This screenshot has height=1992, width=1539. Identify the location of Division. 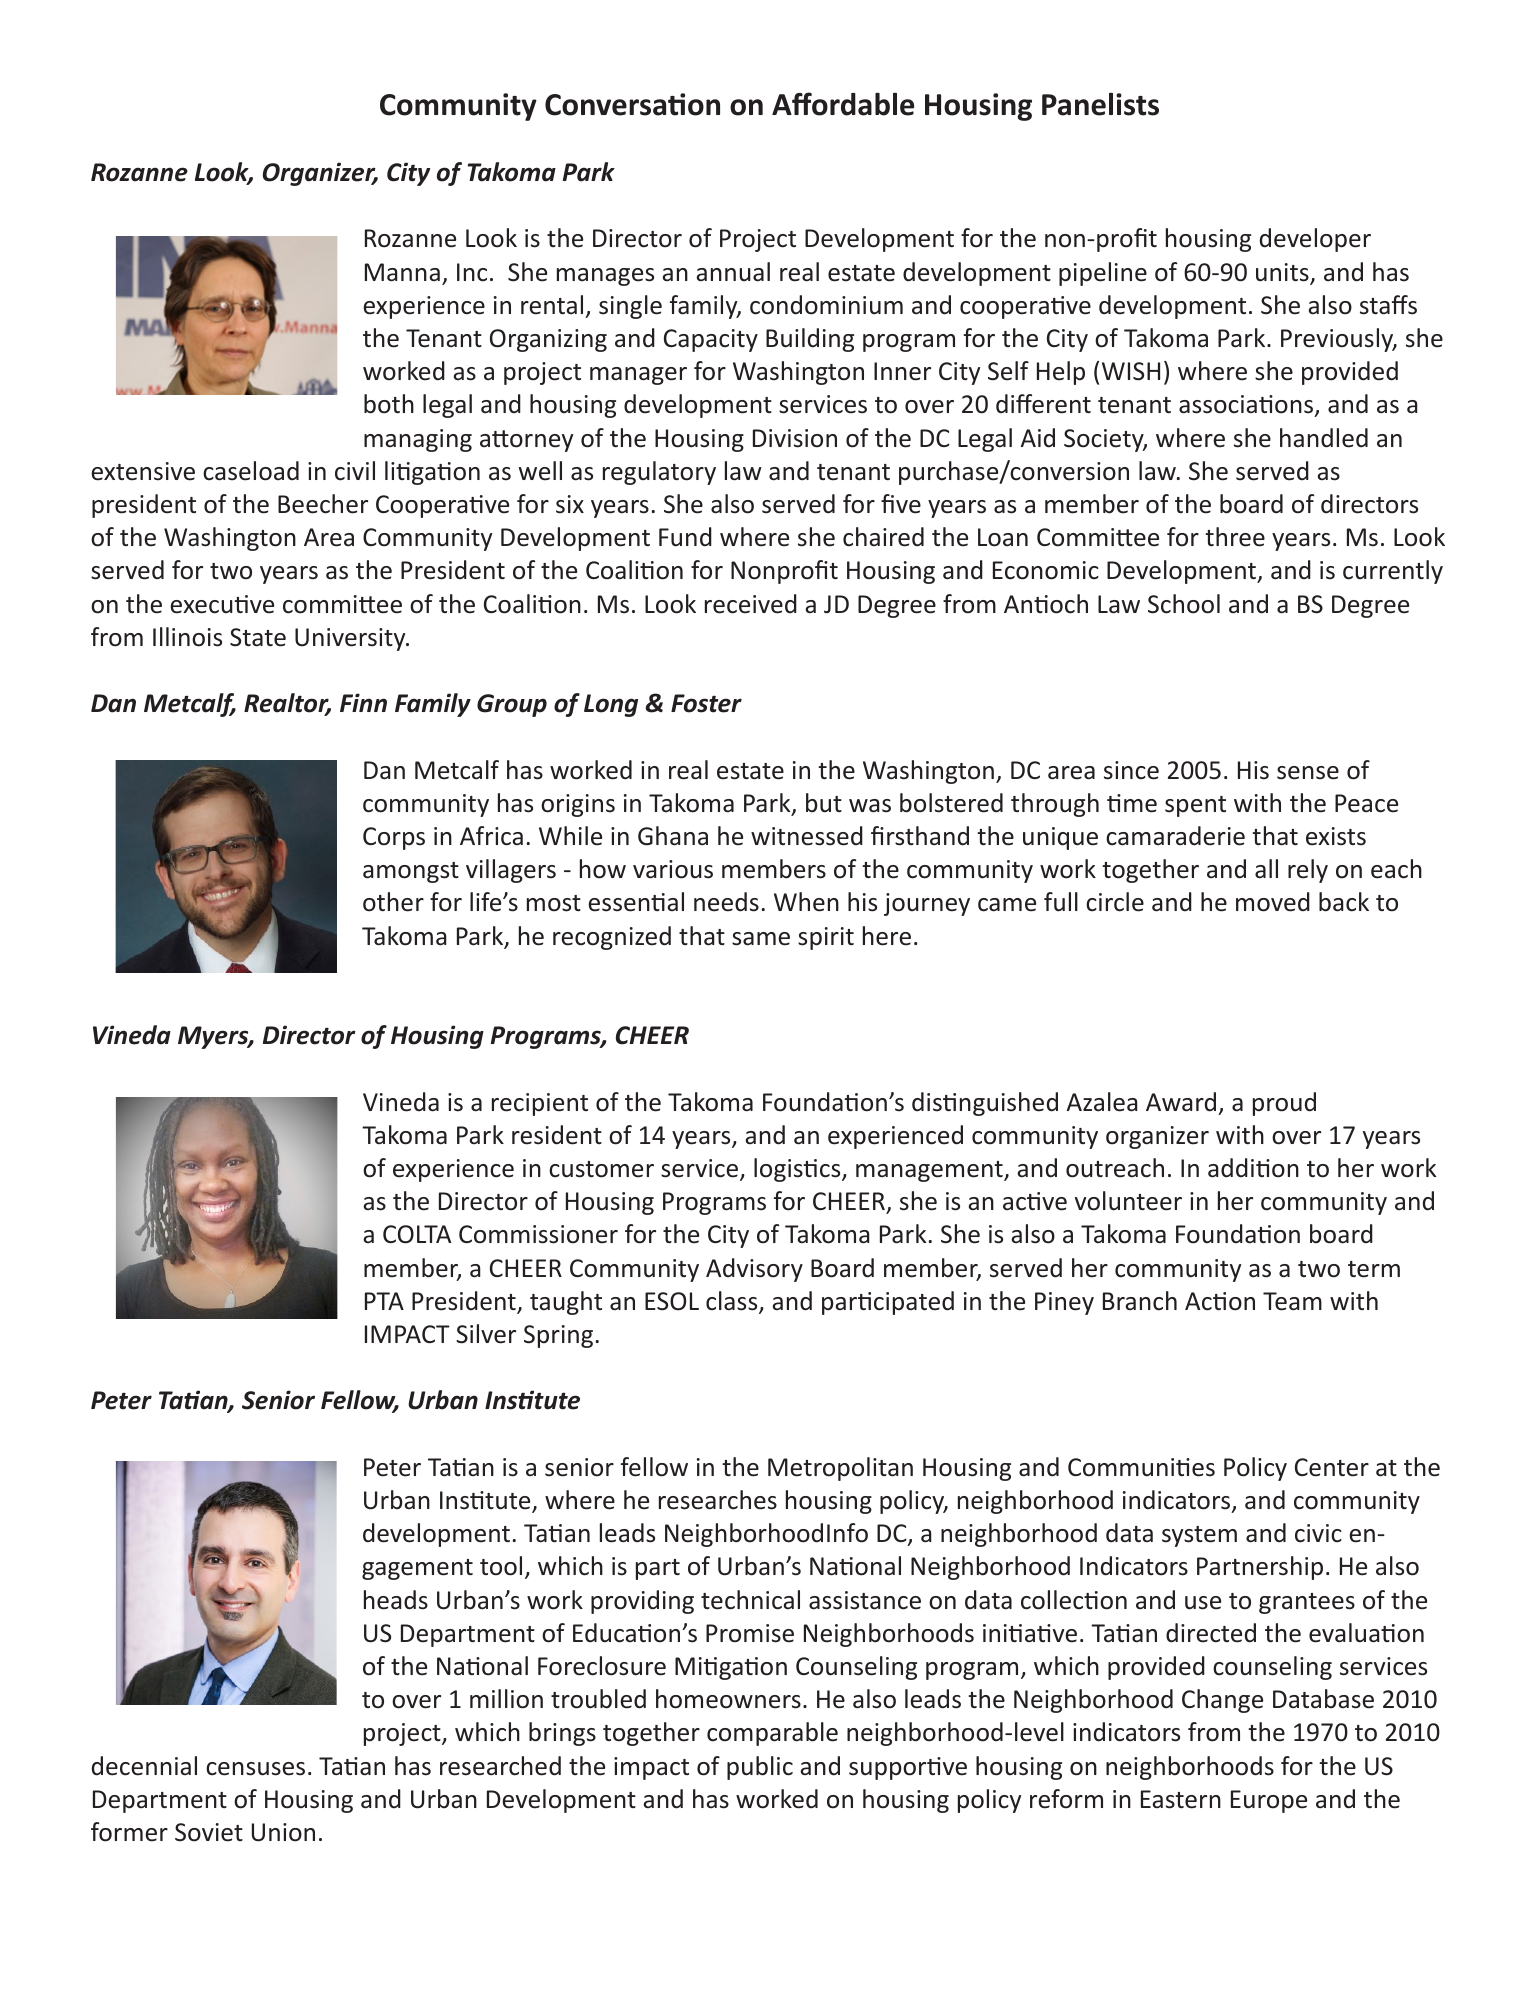
(795, 438).
